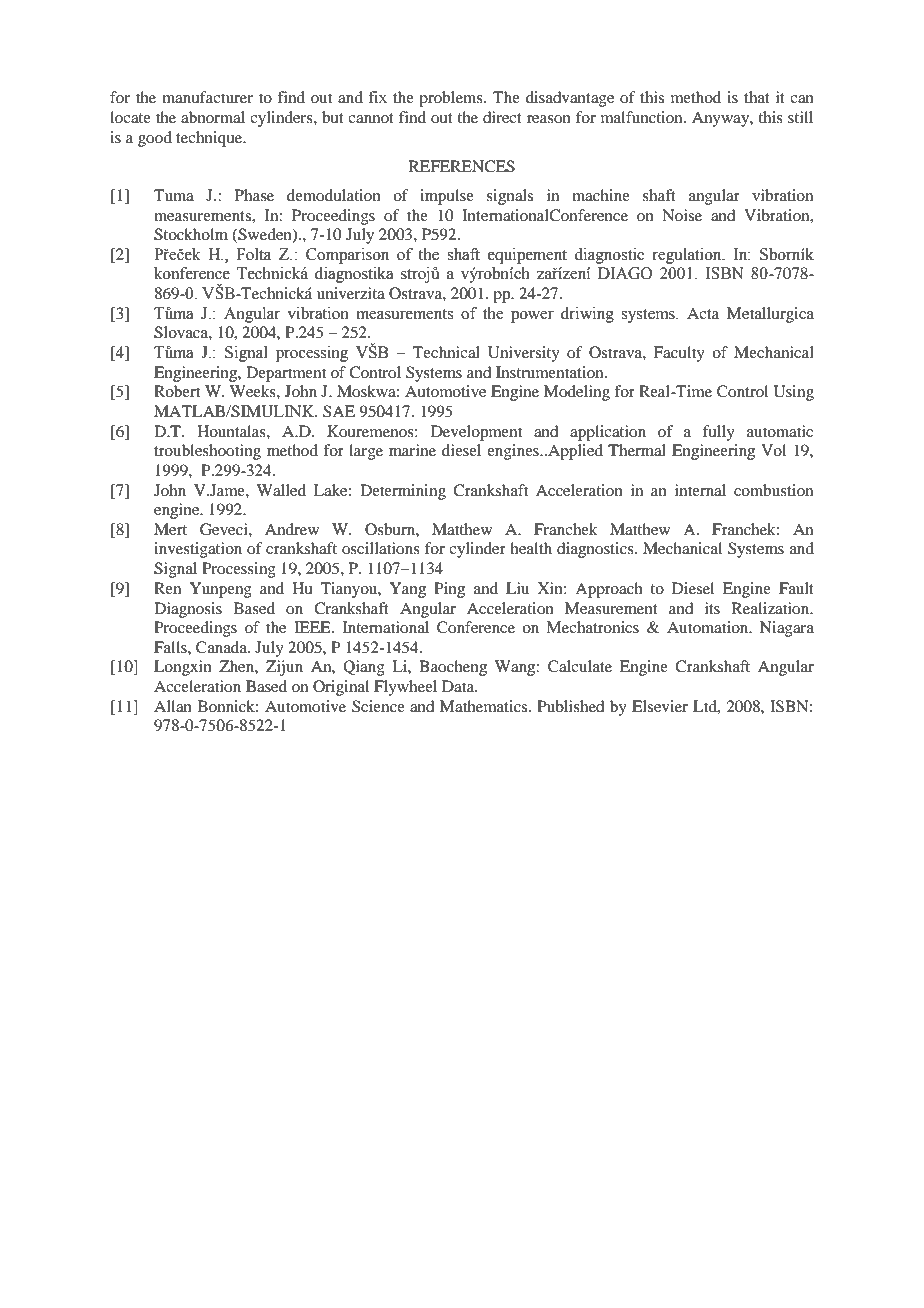 Image resolution: width=924 pixels, height=1308 pixels. What do you see at coordinates (412, 450) in the screenshot?
I see `marine` at bounding box center [412, 450].
